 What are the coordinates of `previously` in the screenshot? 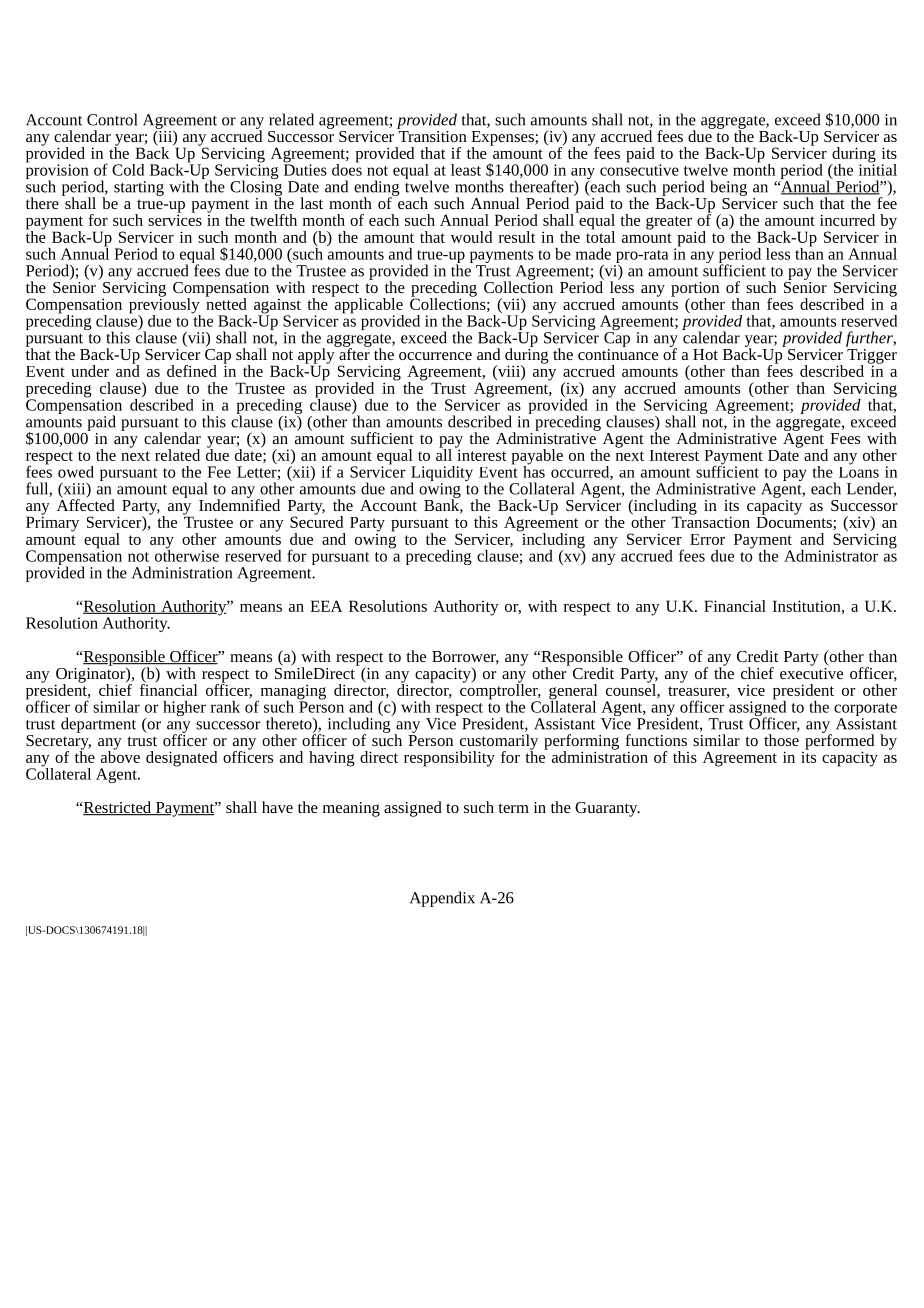 It's located at (165, 305).
